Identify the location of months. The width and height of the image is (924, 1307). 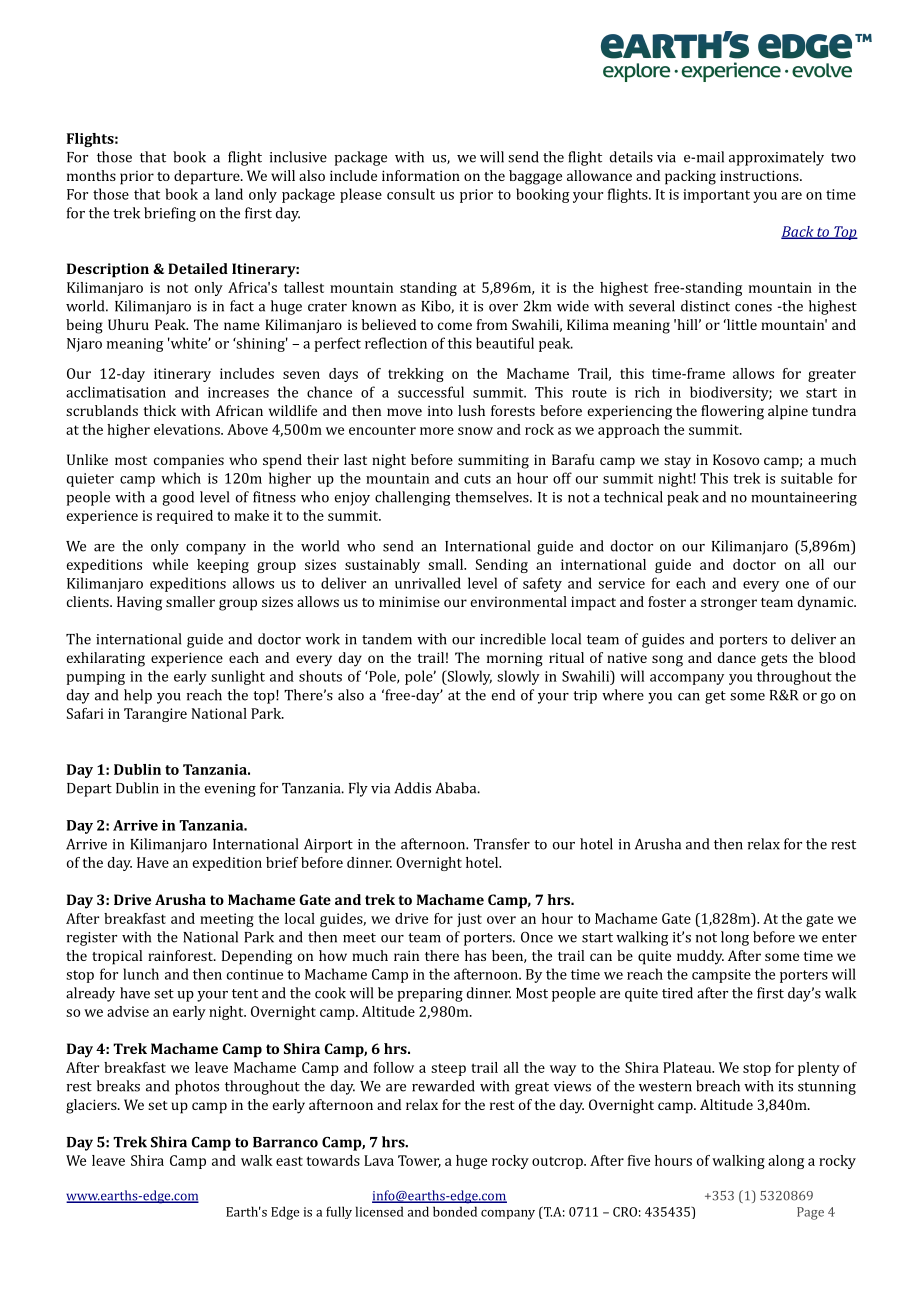
(91, 175).
